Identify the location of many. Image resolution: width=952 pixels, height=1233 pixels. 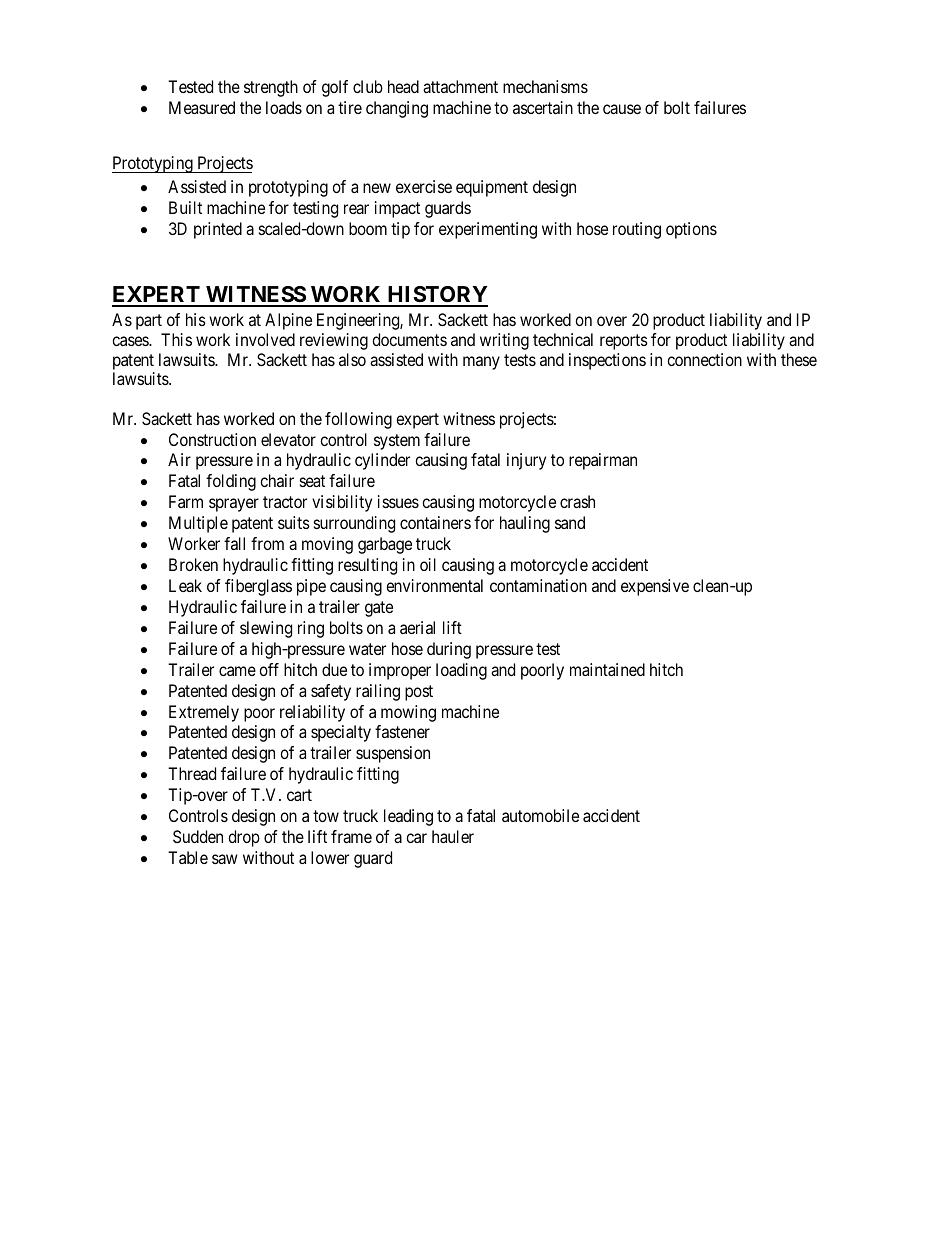
(481, 363).
